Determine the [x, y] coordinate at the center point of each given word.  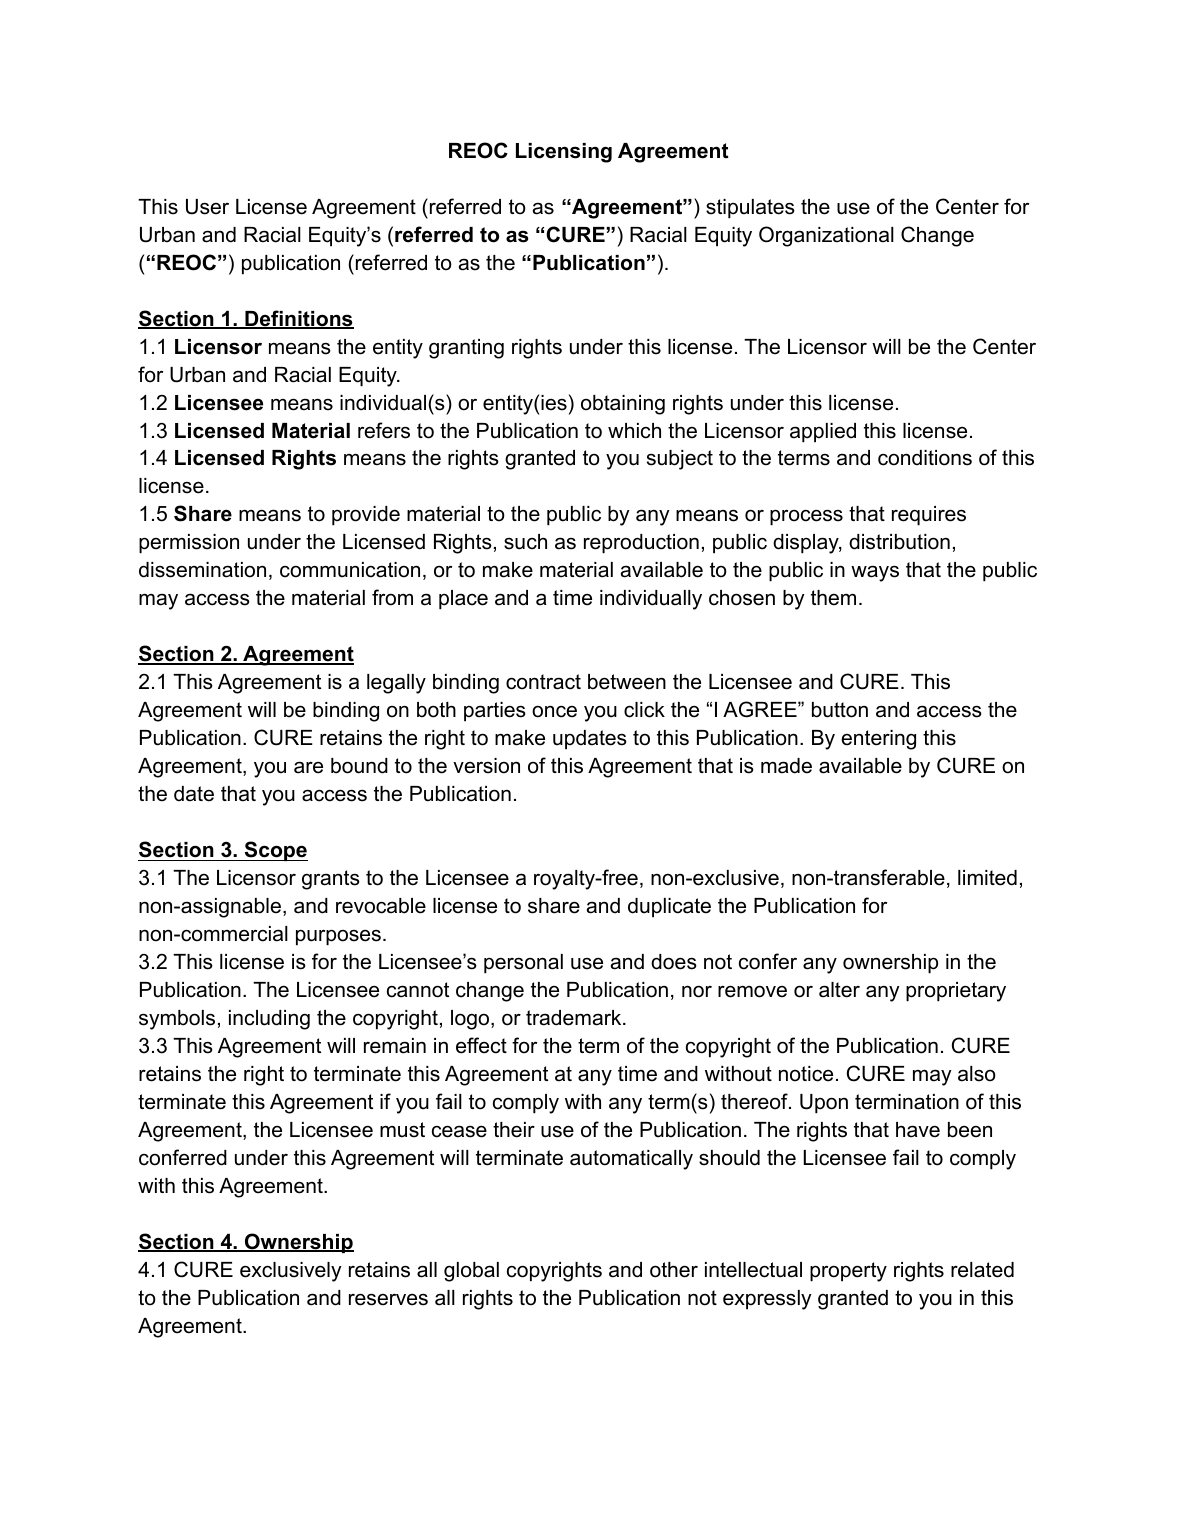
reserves [388, 1299]
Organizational [826, 236]
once [554, 712]
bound [359, 766]
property [848, 1272]
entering [878, 740]
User [207, 207]
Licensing [564, 153]
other [674, 1270]
